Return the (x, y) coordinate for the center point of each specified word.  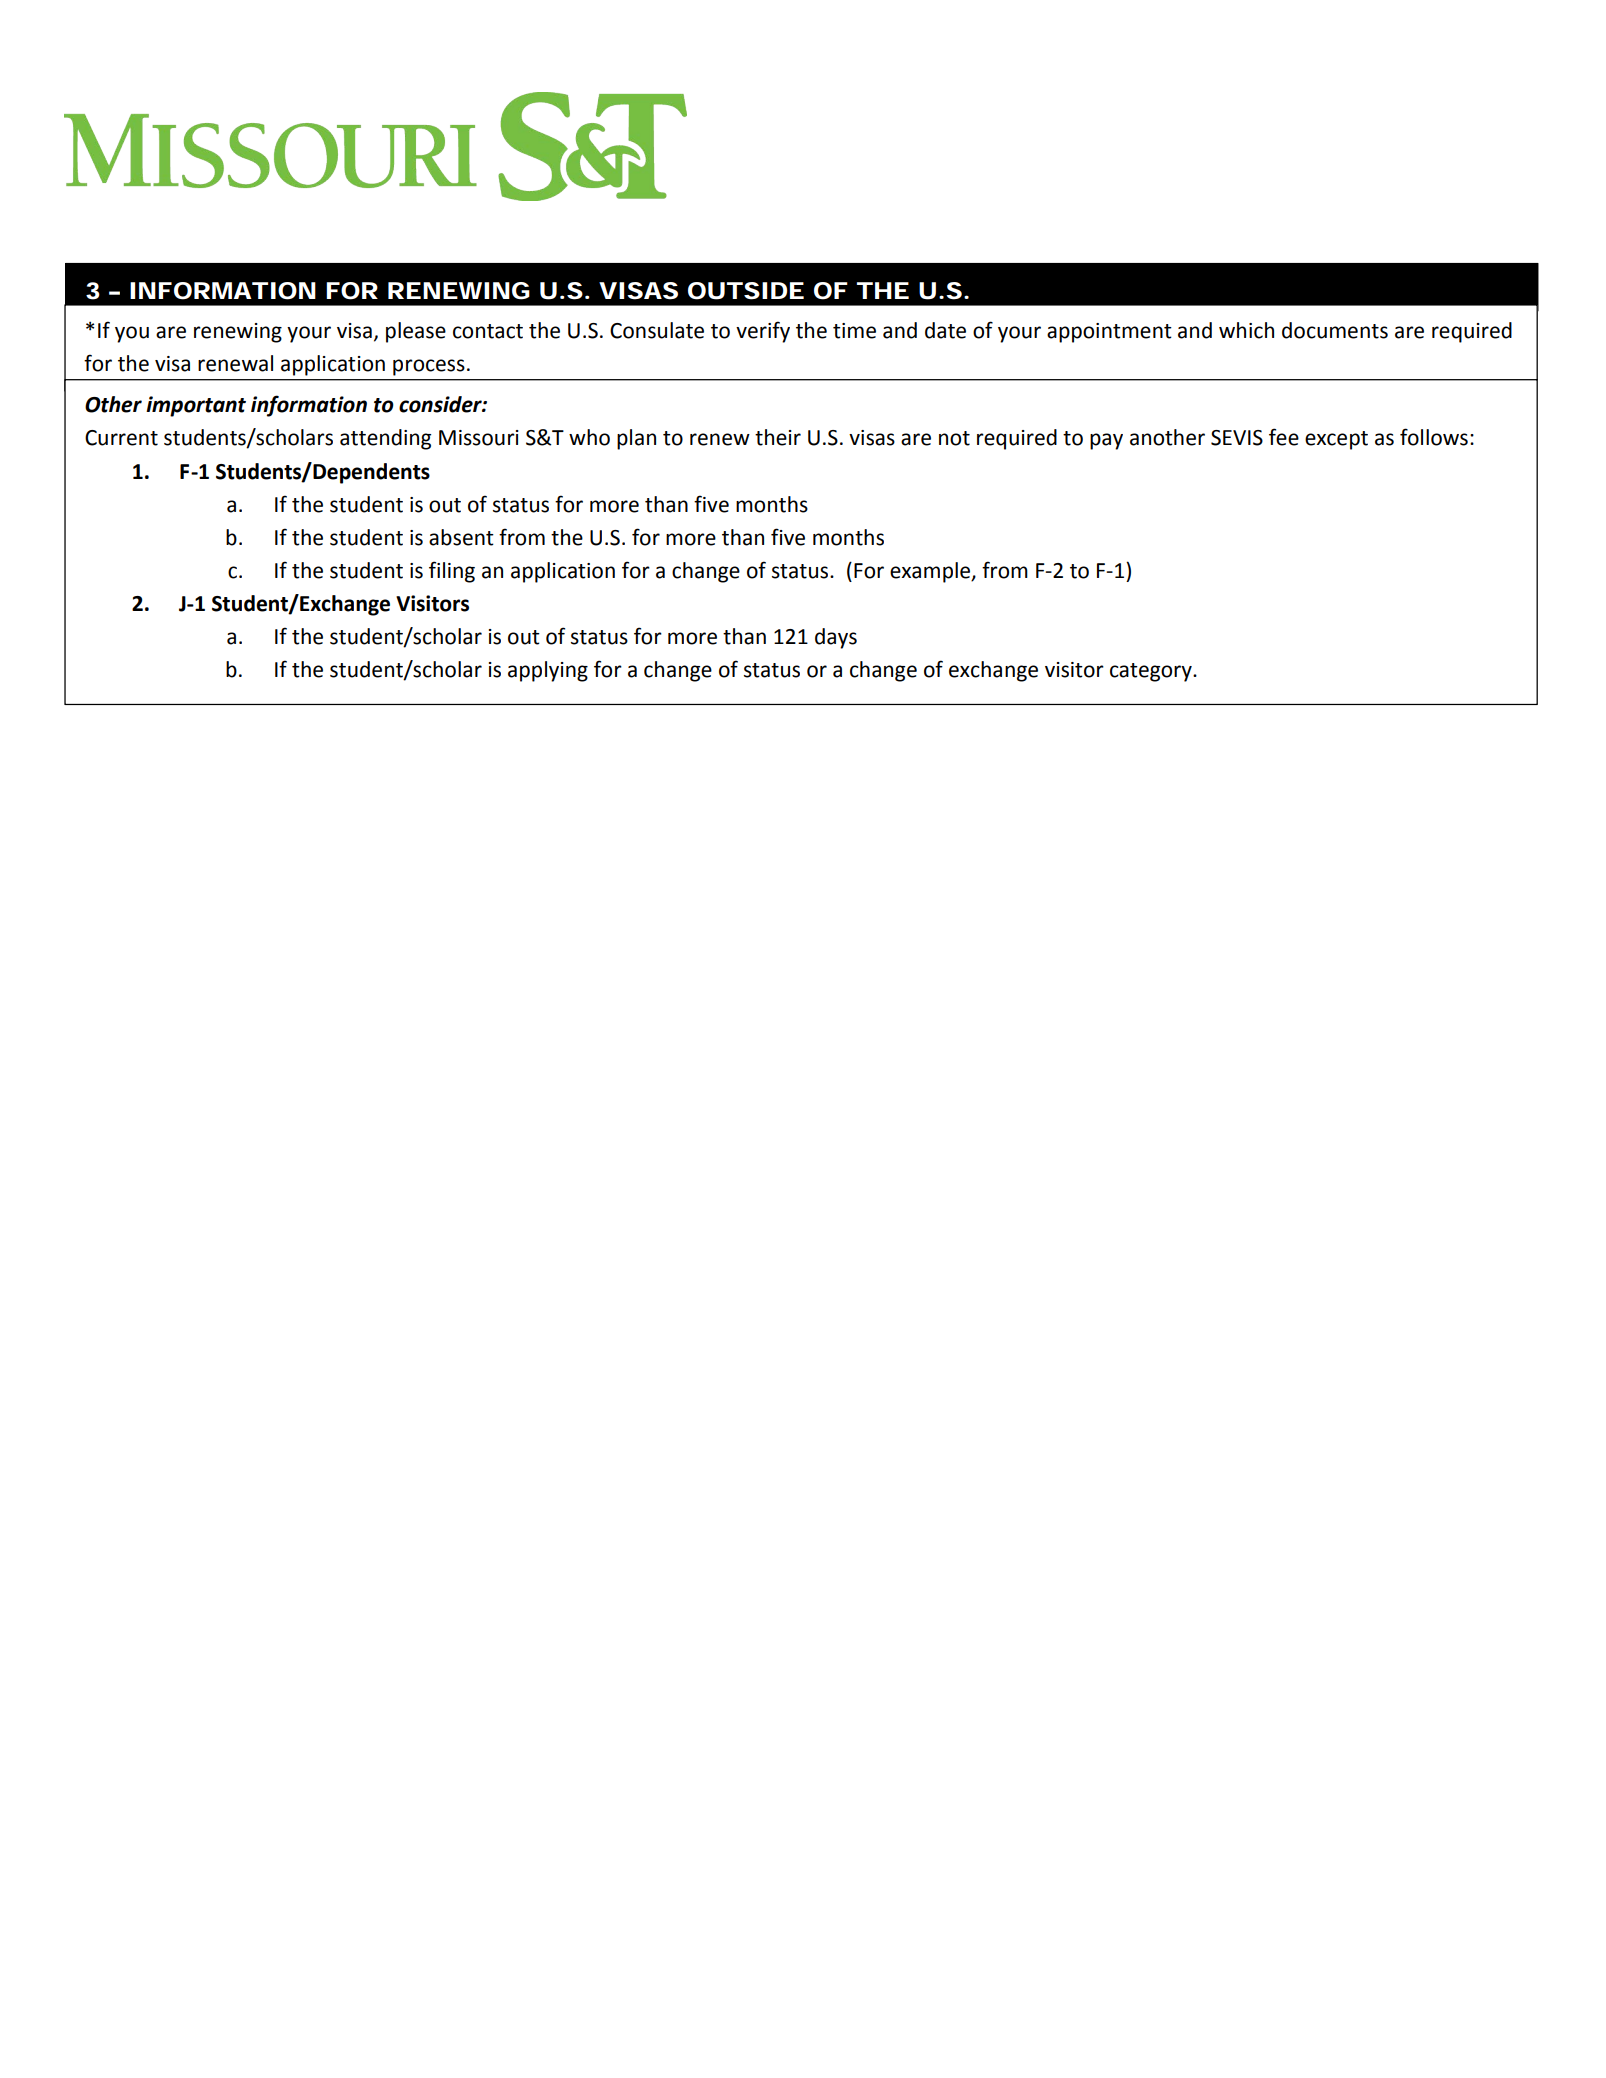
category (1152, 672)
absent (461, 537)
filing (452, 572)
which (1246, 330)
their (778, 437)
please (416, 332)
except (1336, 440)
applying (548, 671)
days (836, 638)
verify (763, 332)
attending (385, 439)
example (931, 572)
